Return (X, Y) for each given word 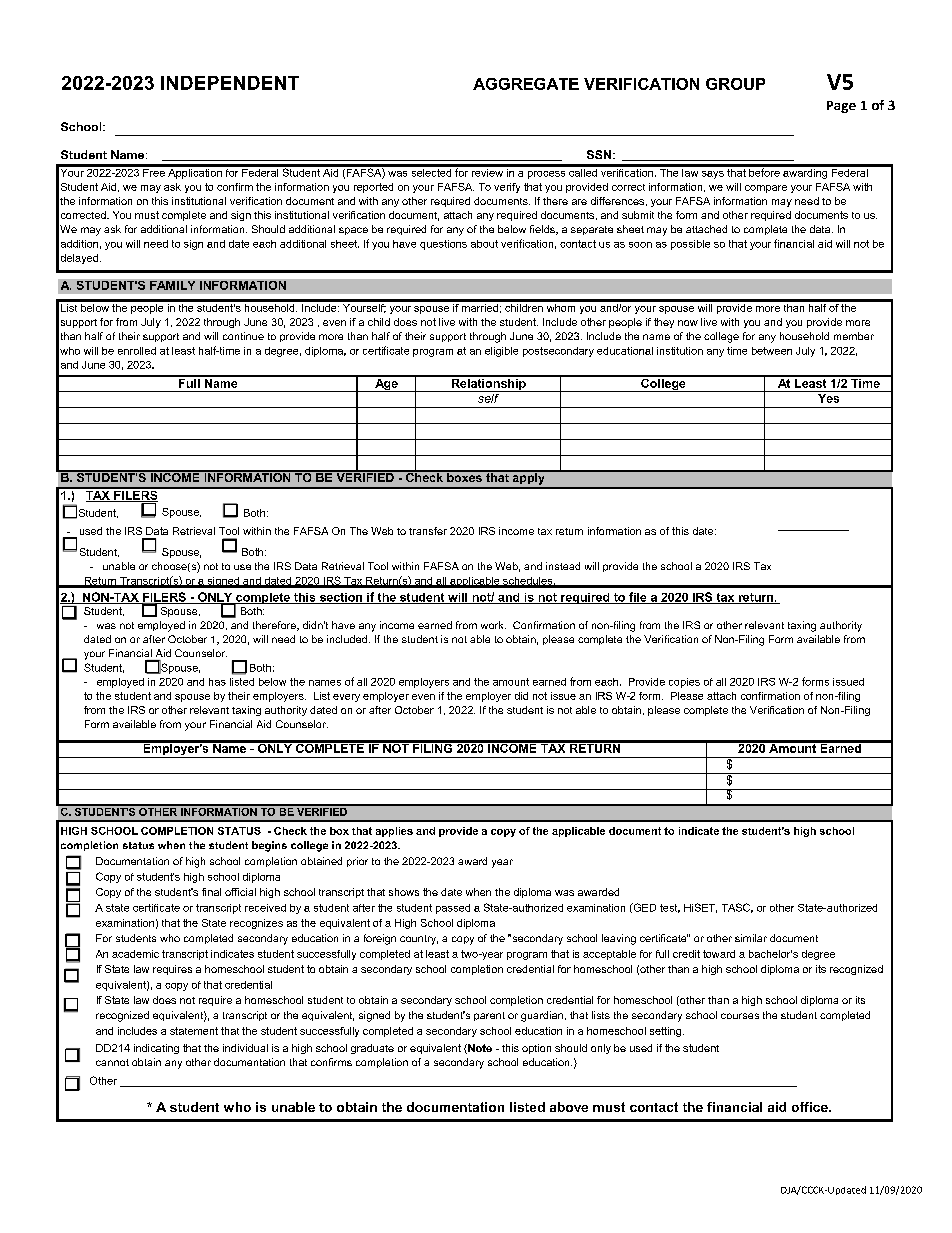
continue (243, 336)
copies (684, 683)
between (772, 351)
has (217, 682)
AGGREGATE (526, 84)
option (536, 1049)
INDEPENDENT (230, 83)
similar (751, 938)
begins (269, 846)
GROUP (735, 84)
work (493, 625)
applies (394, 832)
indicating (156, 1049)
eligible (501, 352)
